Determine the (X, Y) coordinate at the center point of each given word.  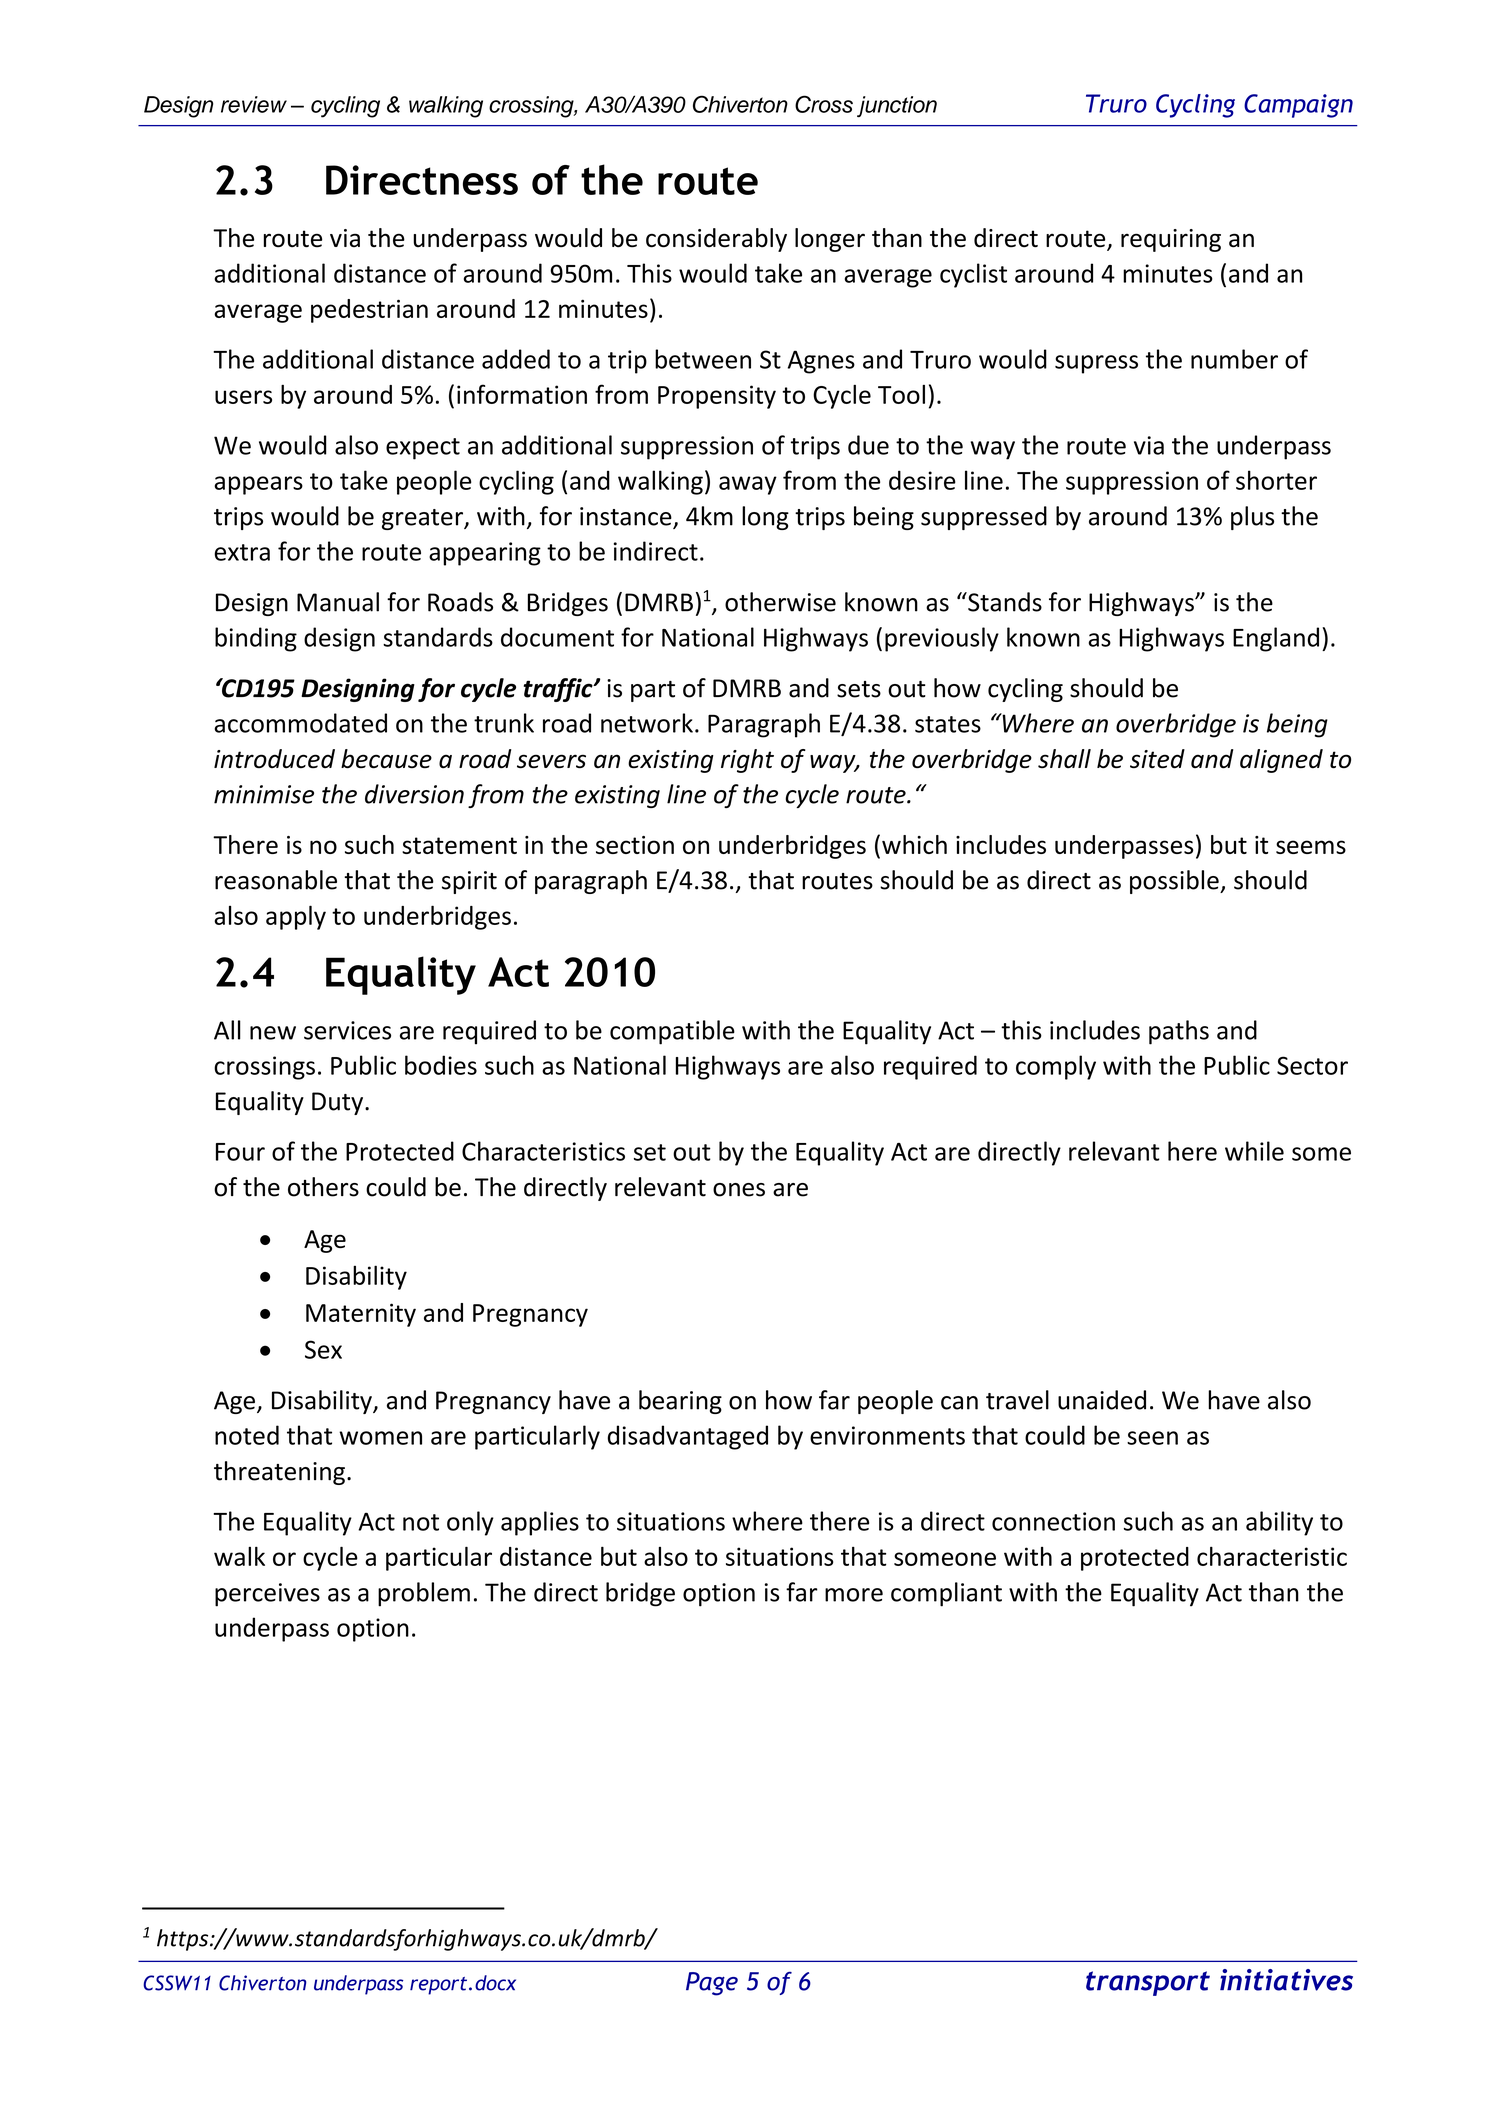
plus (1252, 518)
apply (296, 917)
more (854, 1595)
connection (1053, 1521)
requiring (1171, 240)
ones (739, 1190)
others (323, 1187)
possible (1175, 882)
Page (712, 1984)
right (747, 761)
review (254, 104)
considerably (716, 240)
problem (424, 1594)
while (1254, 1151)
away (748, 485)
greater (423, 519)
